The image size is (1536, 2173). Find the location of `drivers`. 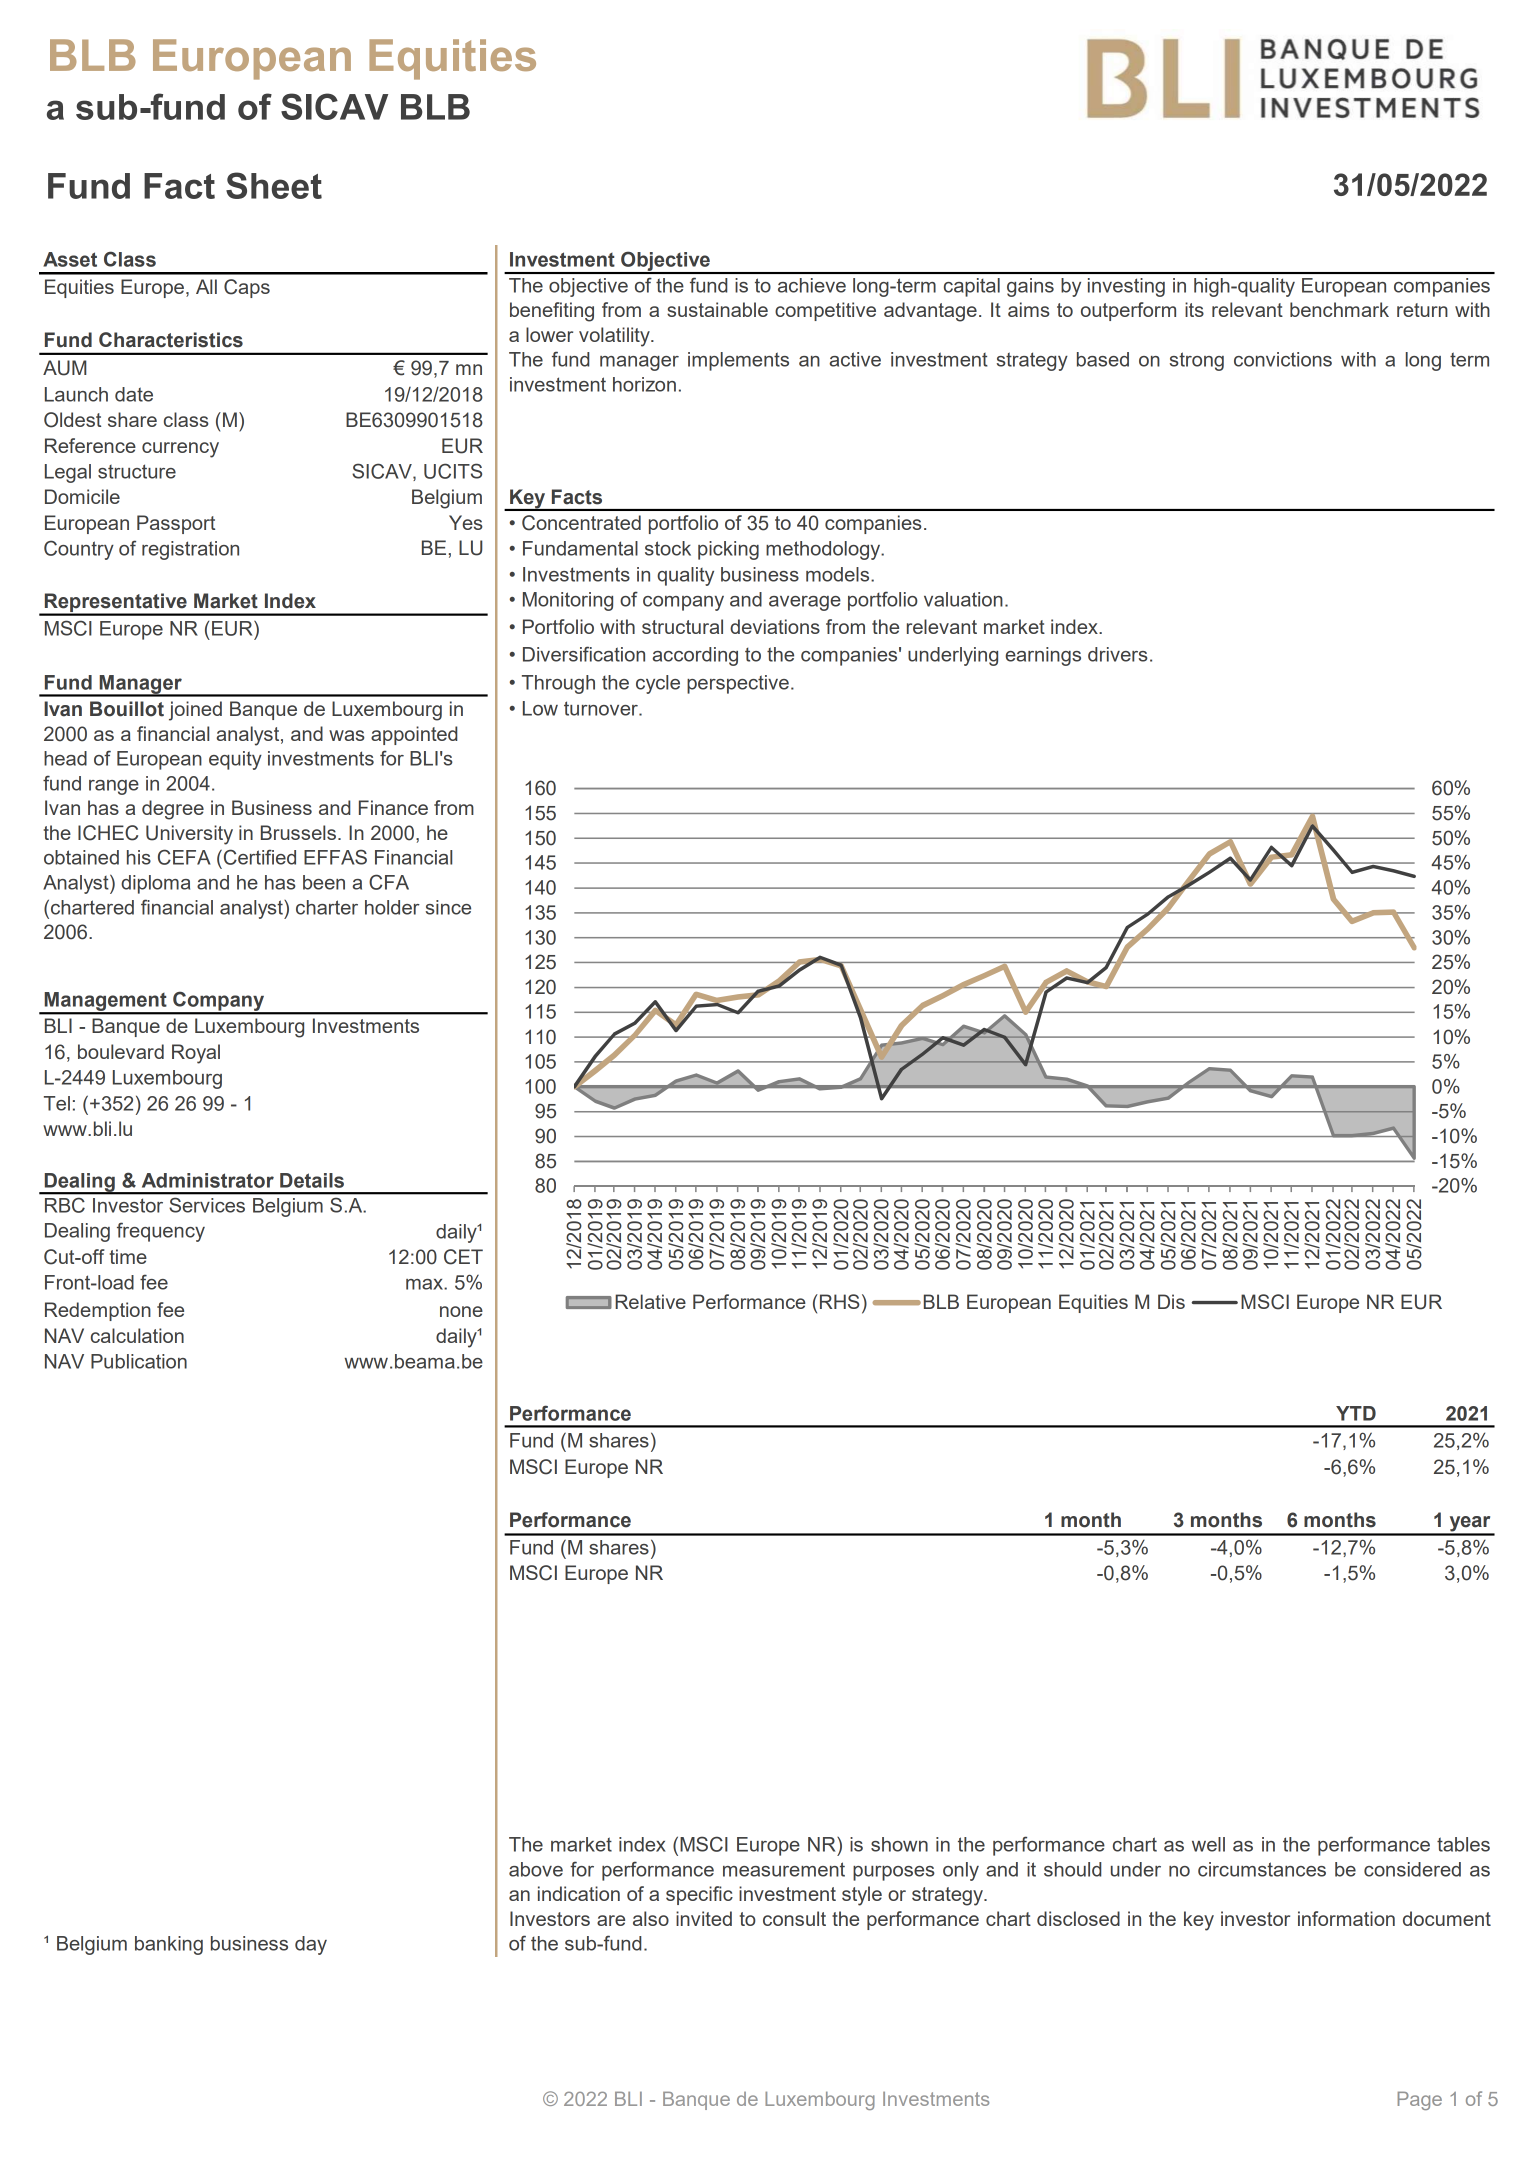

drivers is located at coordinates (1118, 654).
